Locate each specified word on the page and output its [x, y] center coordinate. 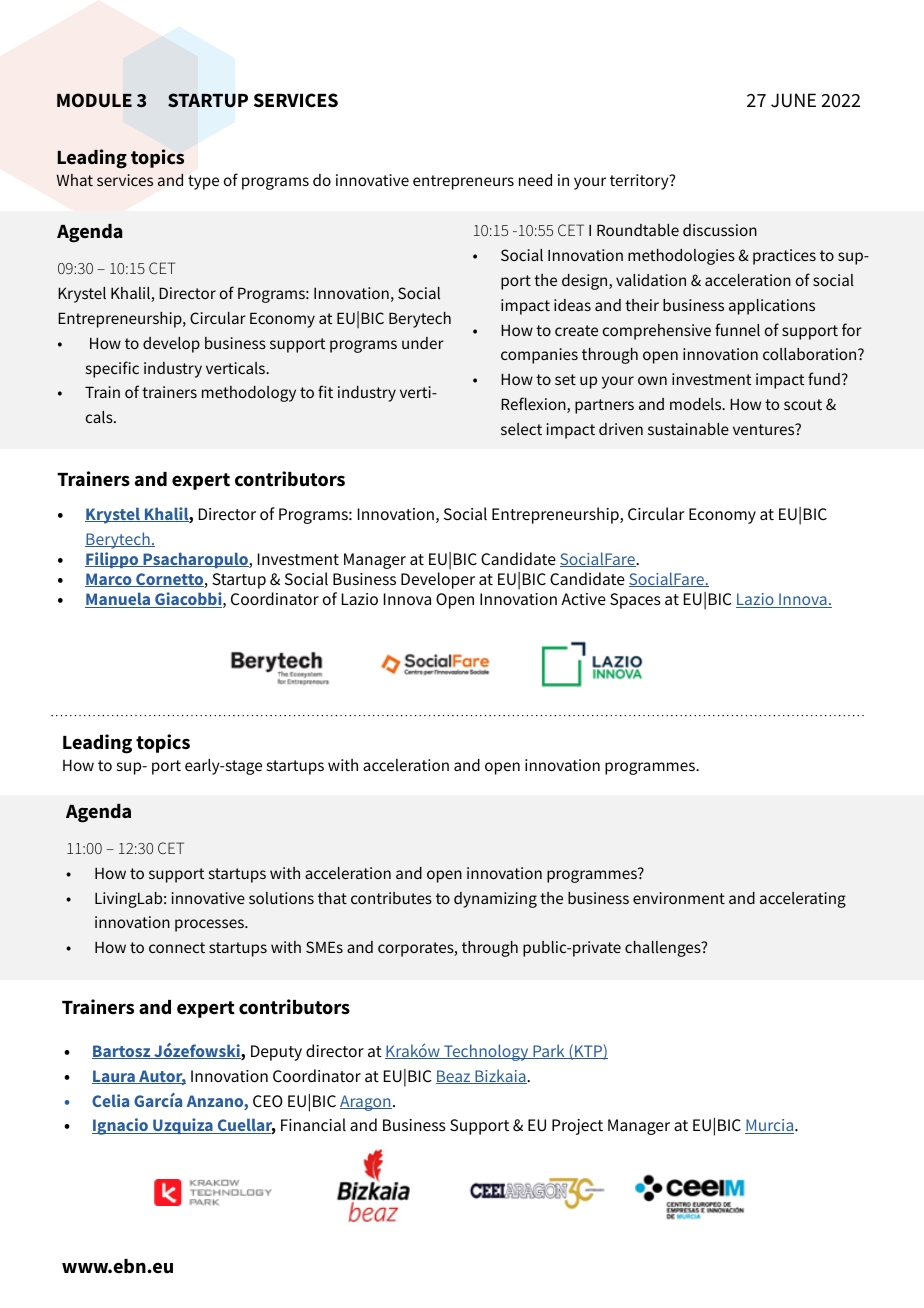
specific [112, 369]
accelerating [803, 900]
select [521, 429]
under [423, 343]
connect [177, 947]
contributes [391, 898]
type [203, 182]
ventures [765, 429]
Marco [109, 580]
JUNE [793, 100]
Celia [110, 1100]
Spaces [635, 601]
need [535, 180]
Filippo [113, 560]
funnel [737, 329]
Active [583, 599]
